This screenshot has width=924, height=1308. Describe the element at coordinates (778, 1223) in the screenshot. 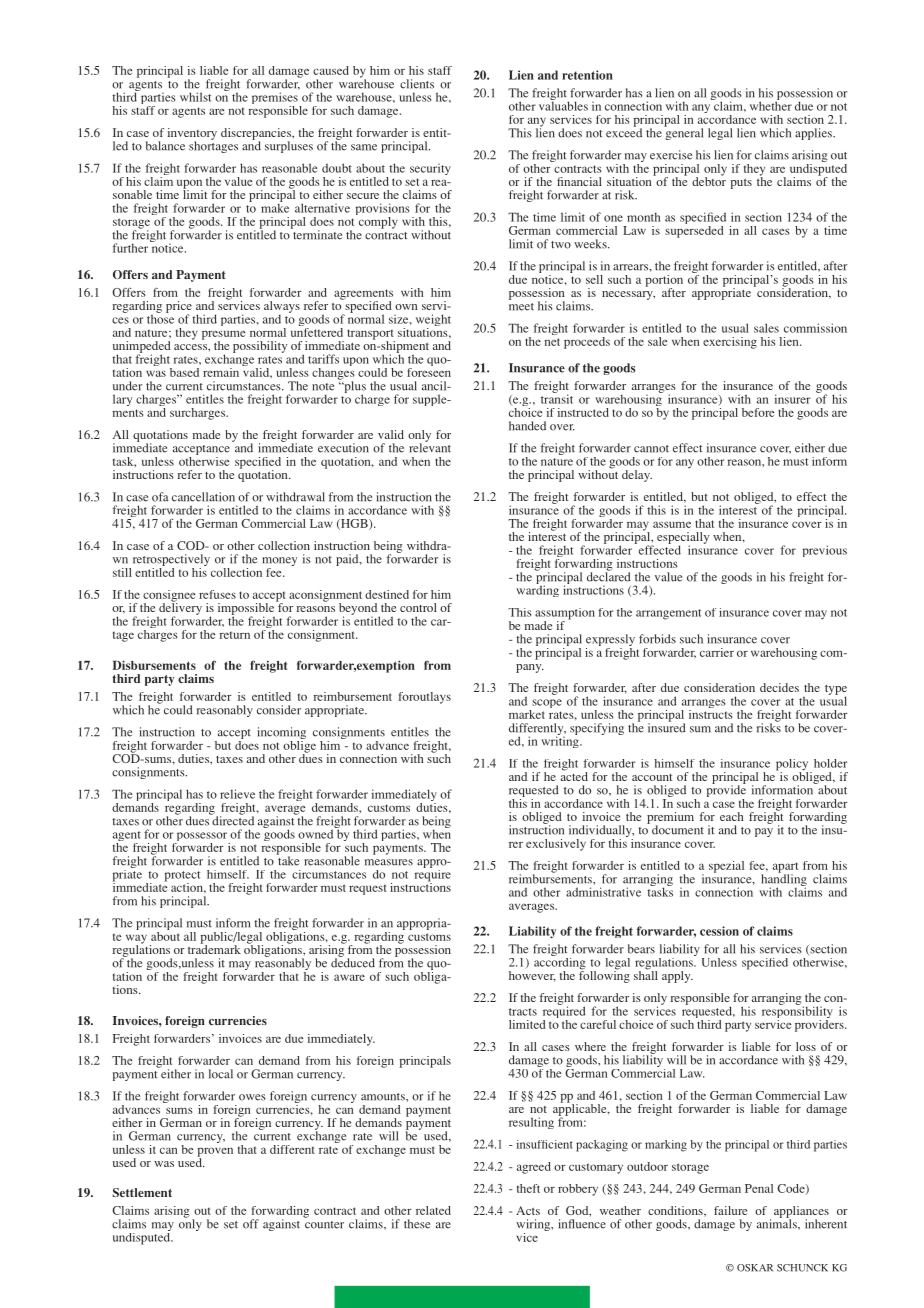

I see `animals` at that location.
